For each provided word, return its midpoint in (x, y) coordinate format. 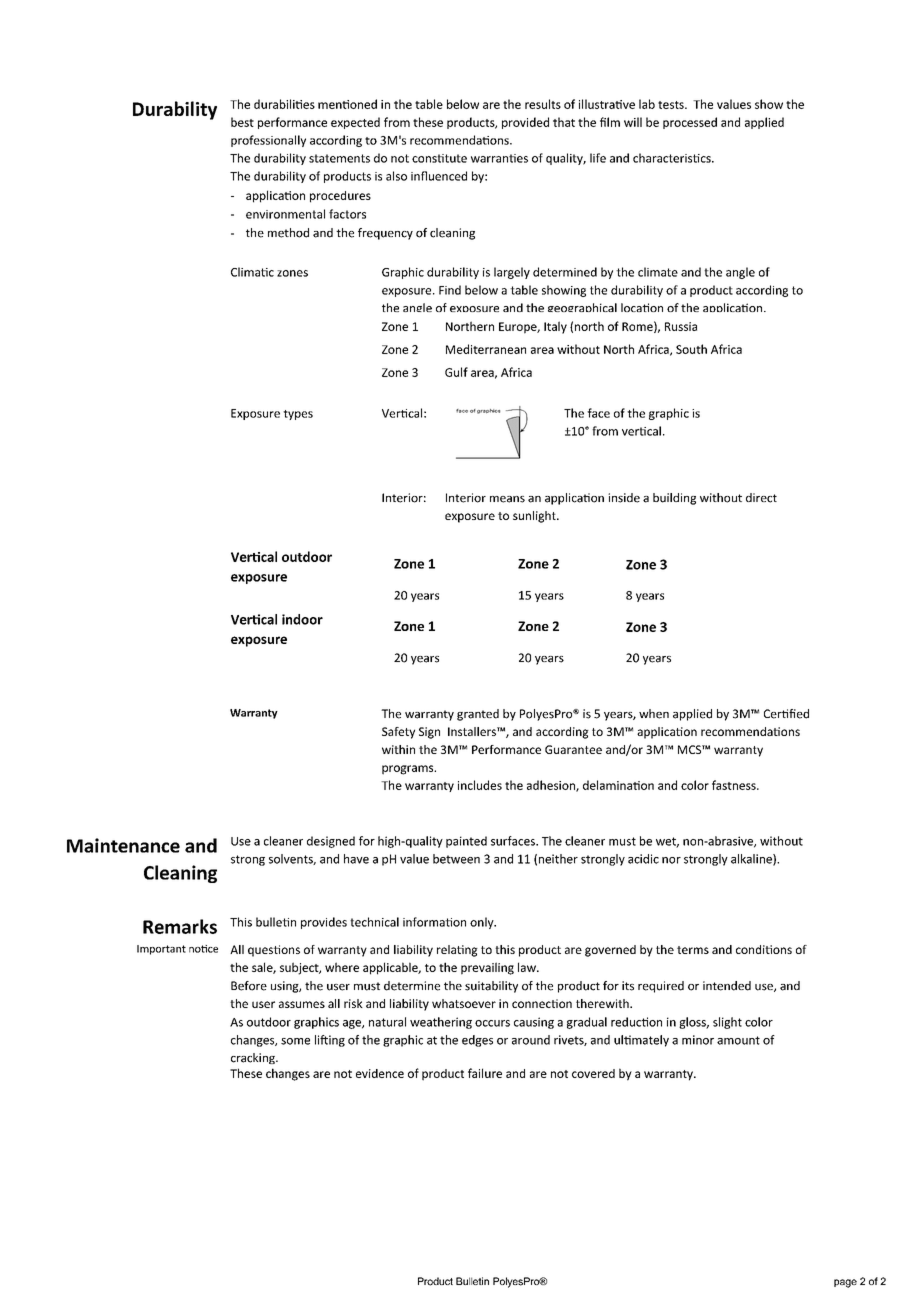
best (242, 122)
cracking (254, 1058)
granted (478, 715)
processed (690, 123)
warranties (499, 158)
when (654, 714)
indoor (302, 619)
